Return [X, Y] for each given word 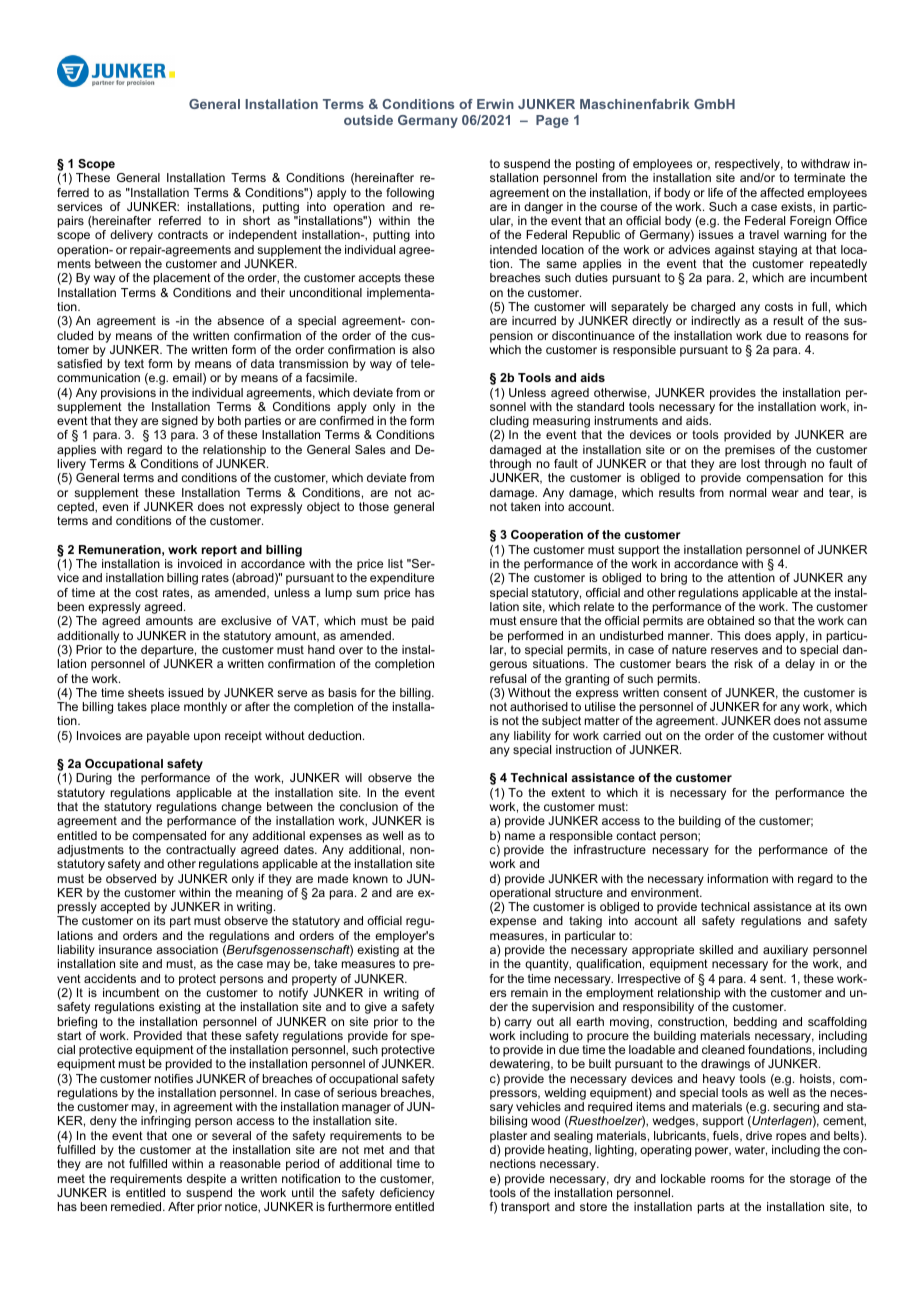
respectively [749, 166]
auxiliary [785, 952]
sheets [146, 692]
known [370, 878]
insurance [125, 949]
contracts [183, 234]
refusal [508, 678]
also [423, 349]
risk [744, 663]
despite [206, 1180]
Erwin [495, 104]
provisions [128, 394]
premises [750, 451]
